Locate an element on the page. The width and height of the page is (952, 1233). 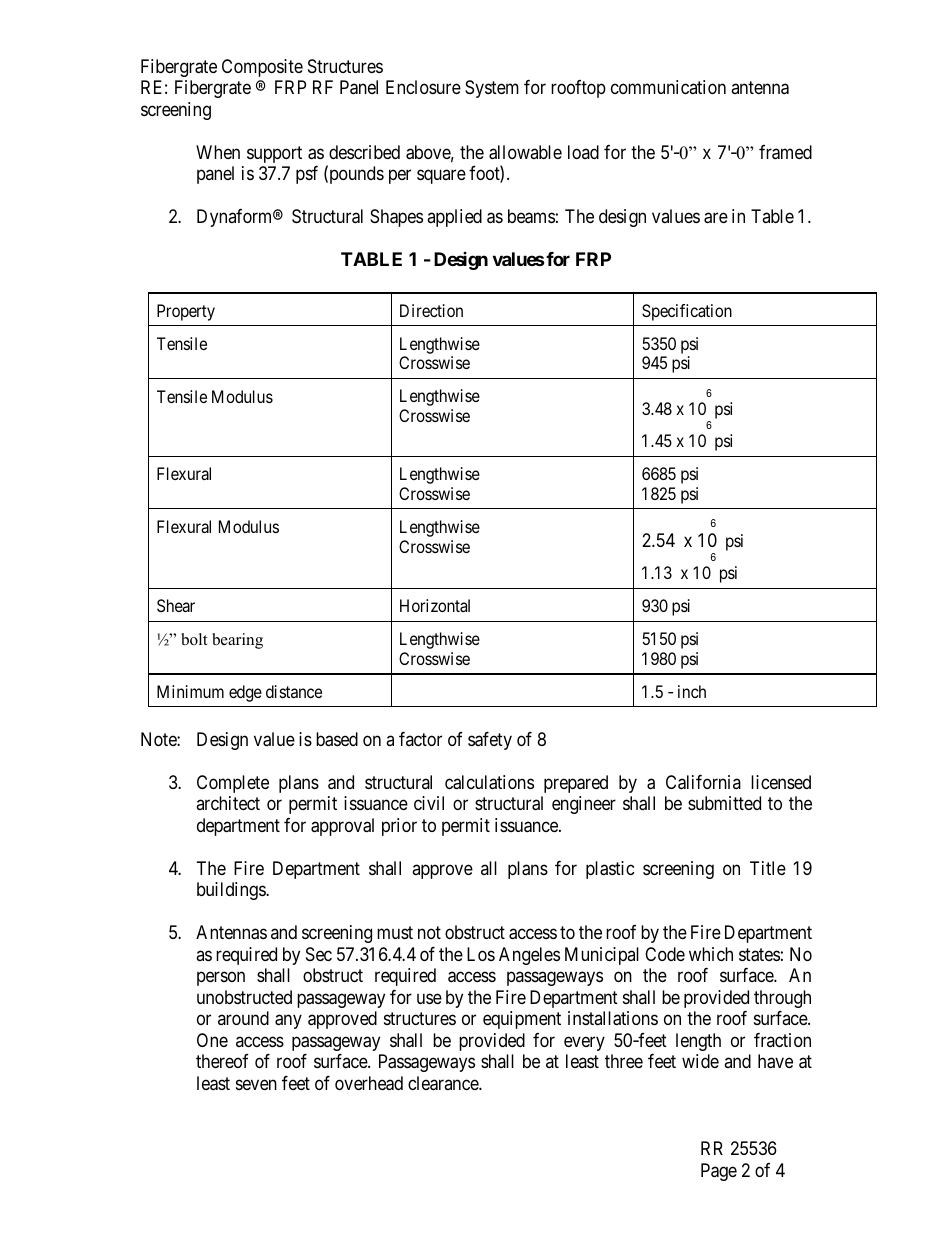
inch is located at coordinates (692, 691).
